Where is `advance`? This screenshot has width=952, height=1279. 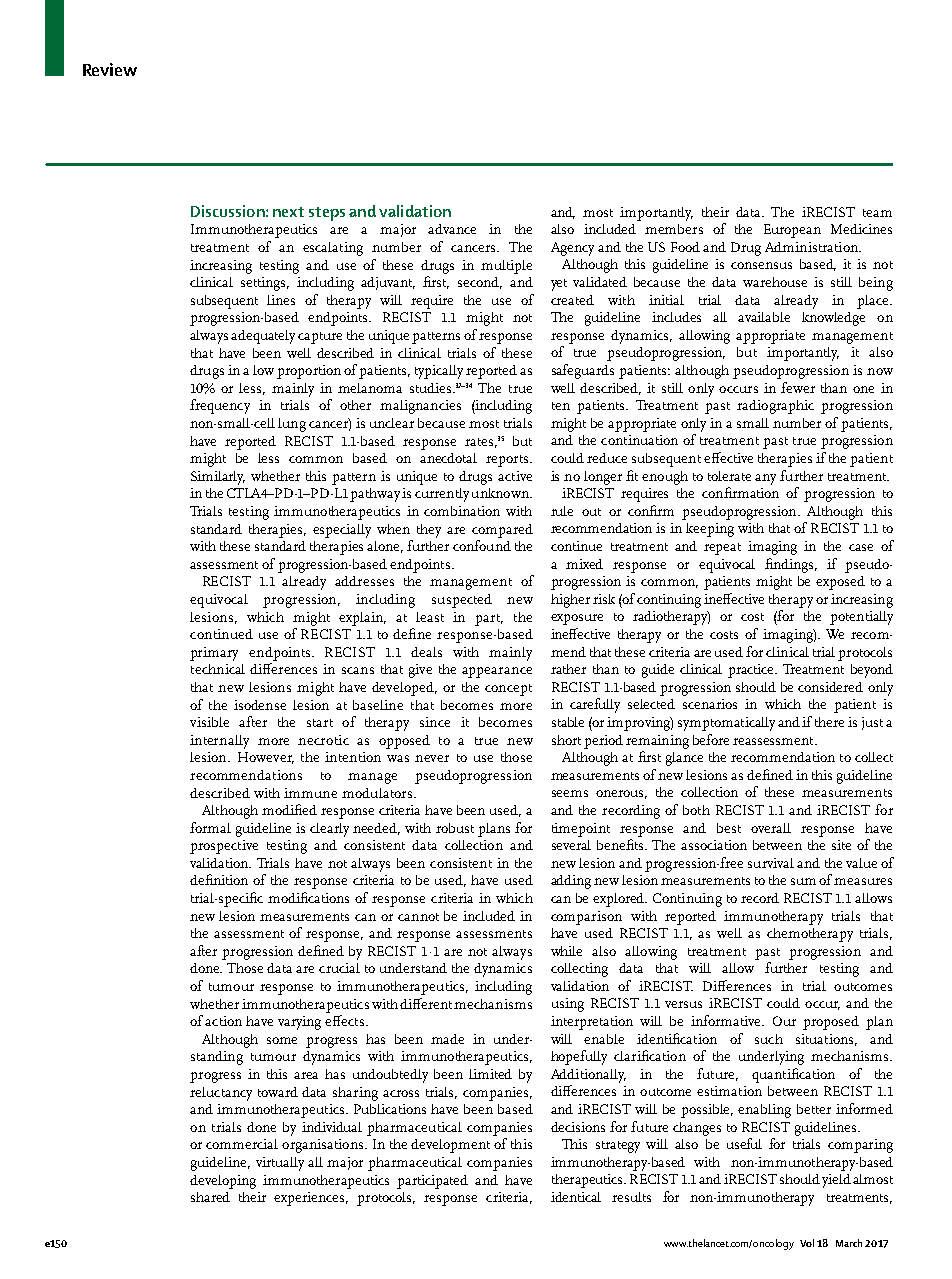 advance is located at coordinates (452, 229).
